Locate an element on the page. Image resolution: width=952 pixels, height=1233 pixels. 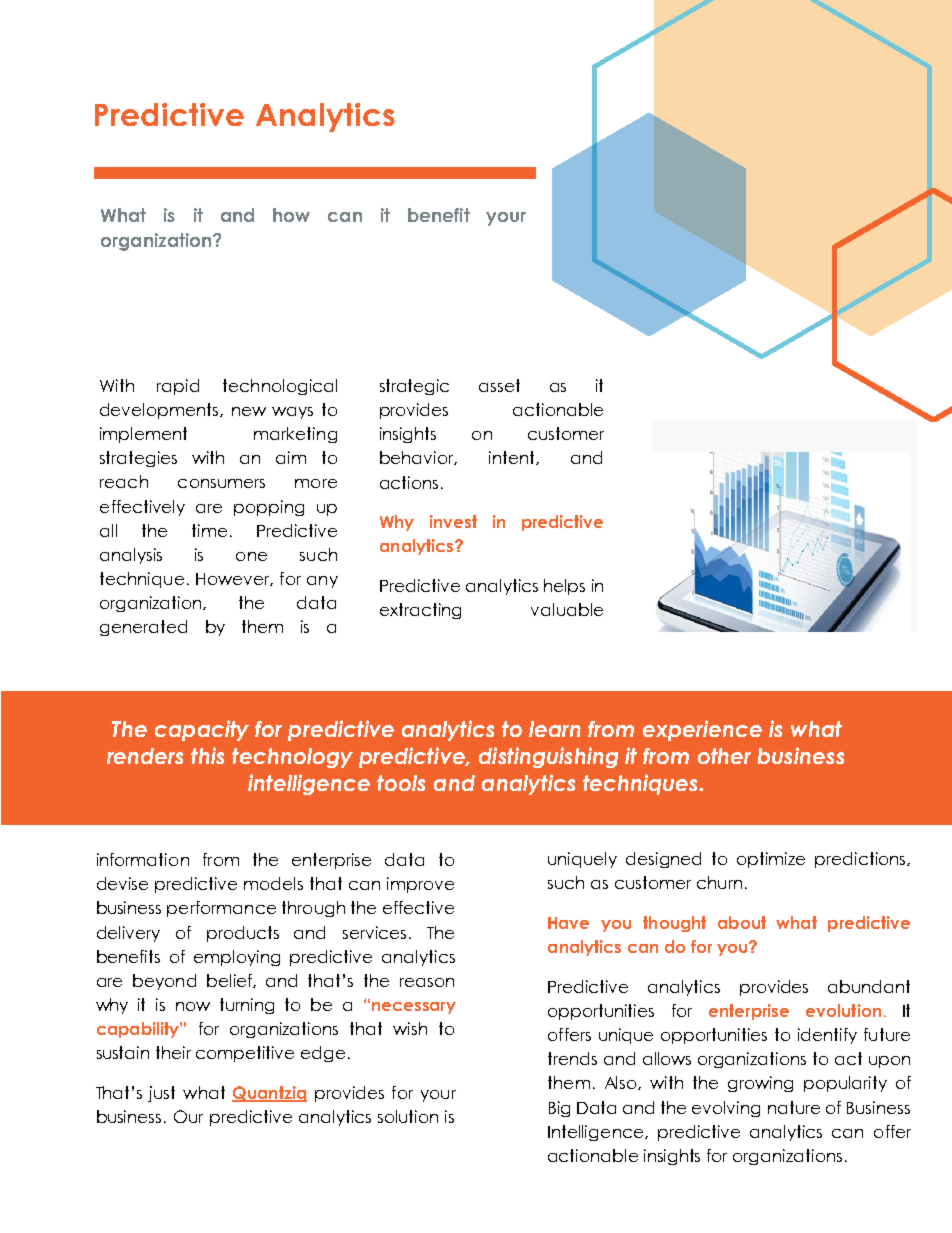
this is located at coordinates (207, 755).
